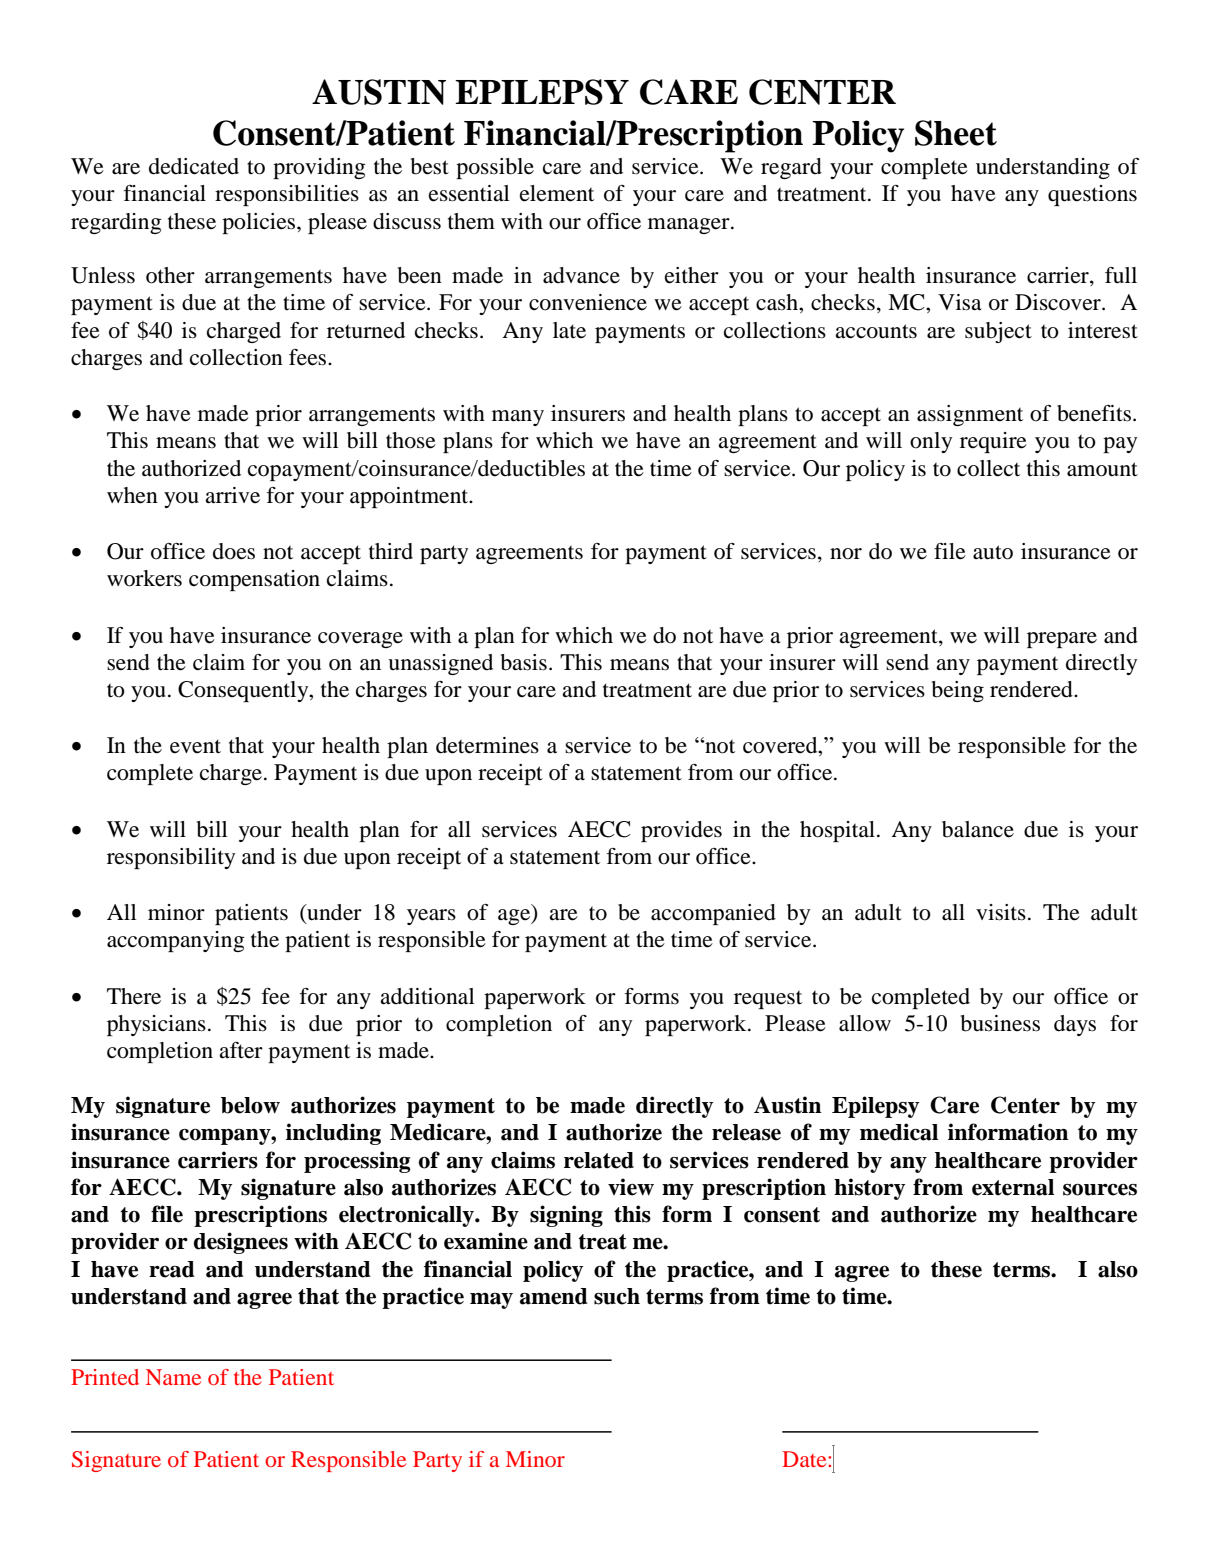  I want to click on below, so click(250, 1105).
